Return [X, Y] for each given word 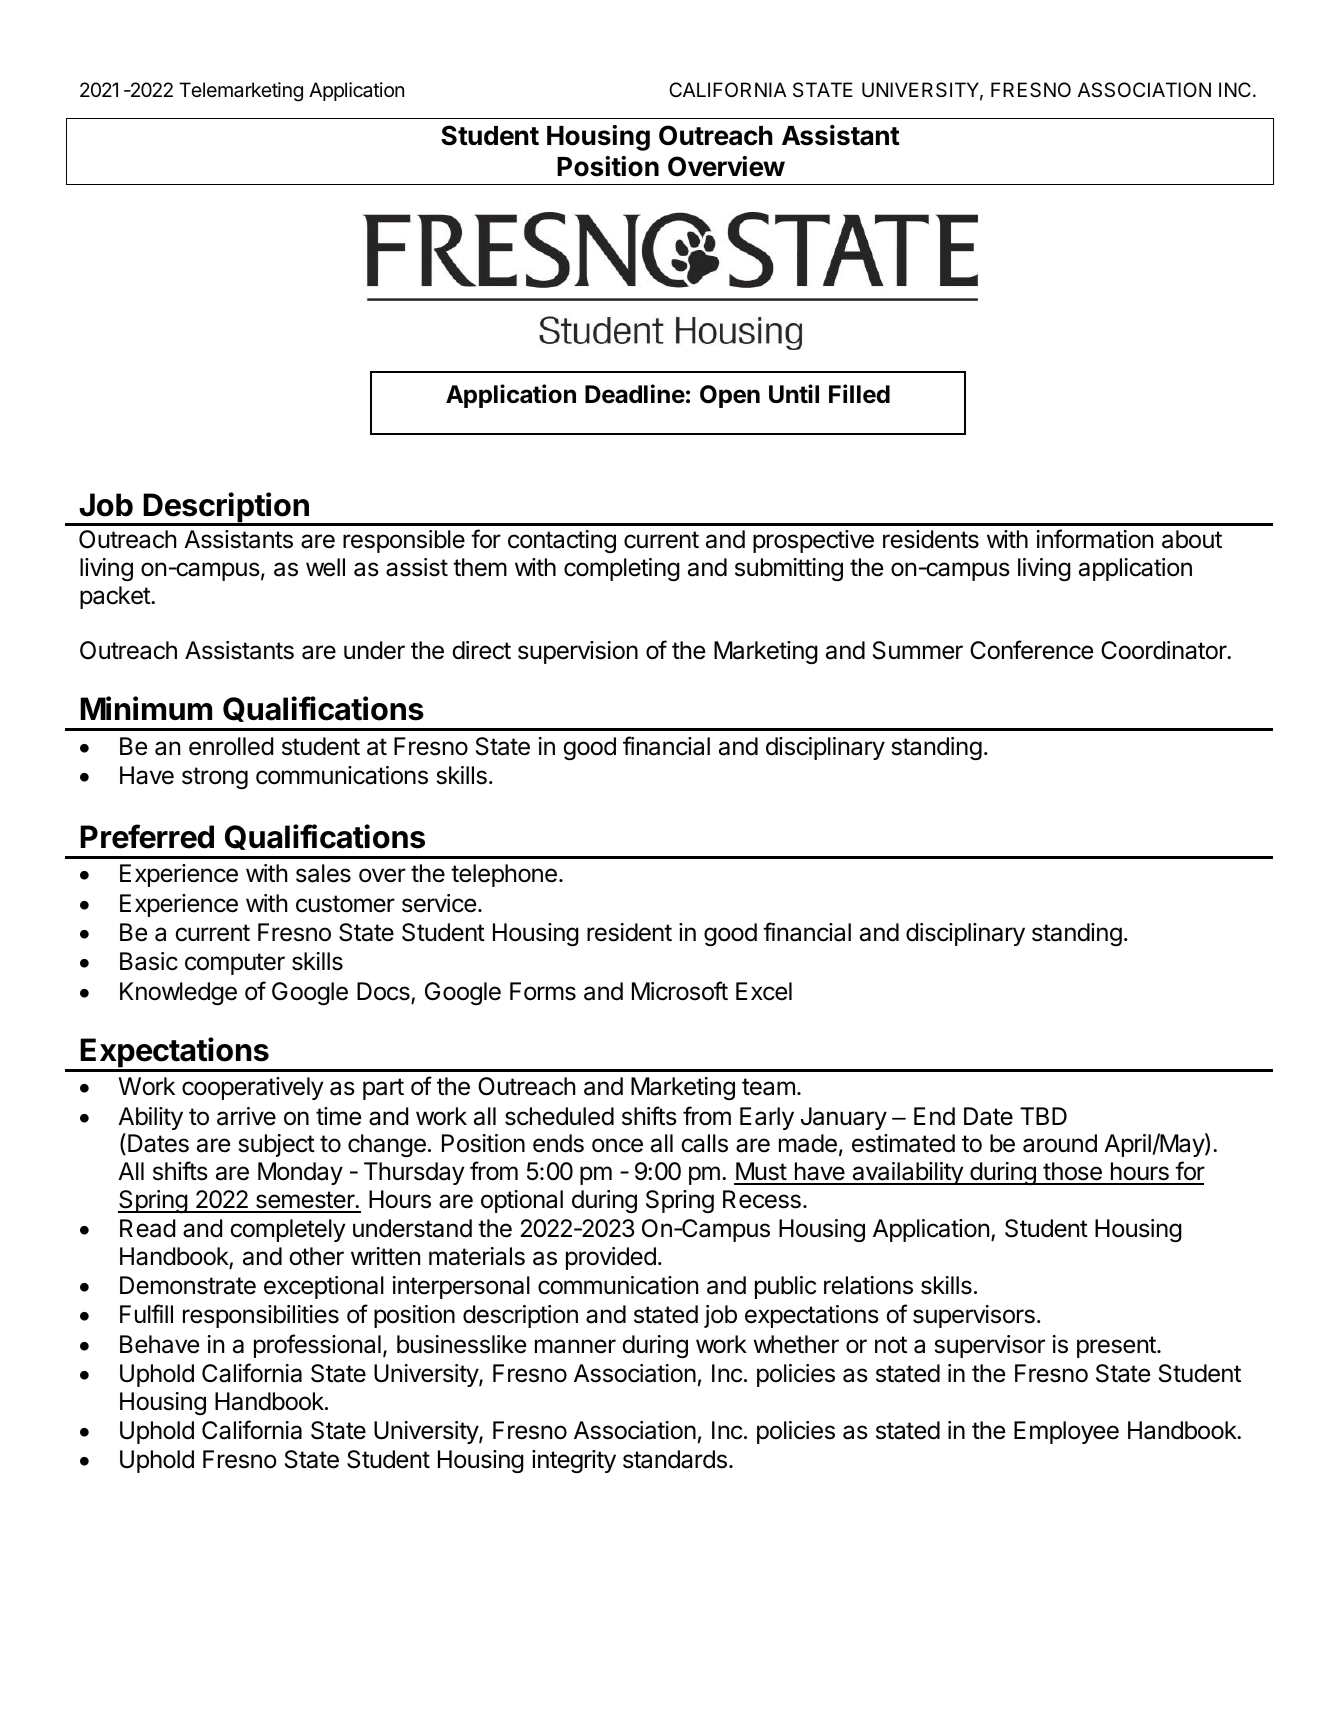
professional [317, 1346]
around [1060, 1143]
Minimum [146, 708]
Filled [859, 394]
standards [675, 1459]
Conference [1031, 650]
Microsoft [680, 991]
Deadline [635, 394]
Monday [300, 1173]
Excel [764, 991]
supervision [578, 652]
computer [235, 964]
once [617, 1145]
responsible [404, 541]
